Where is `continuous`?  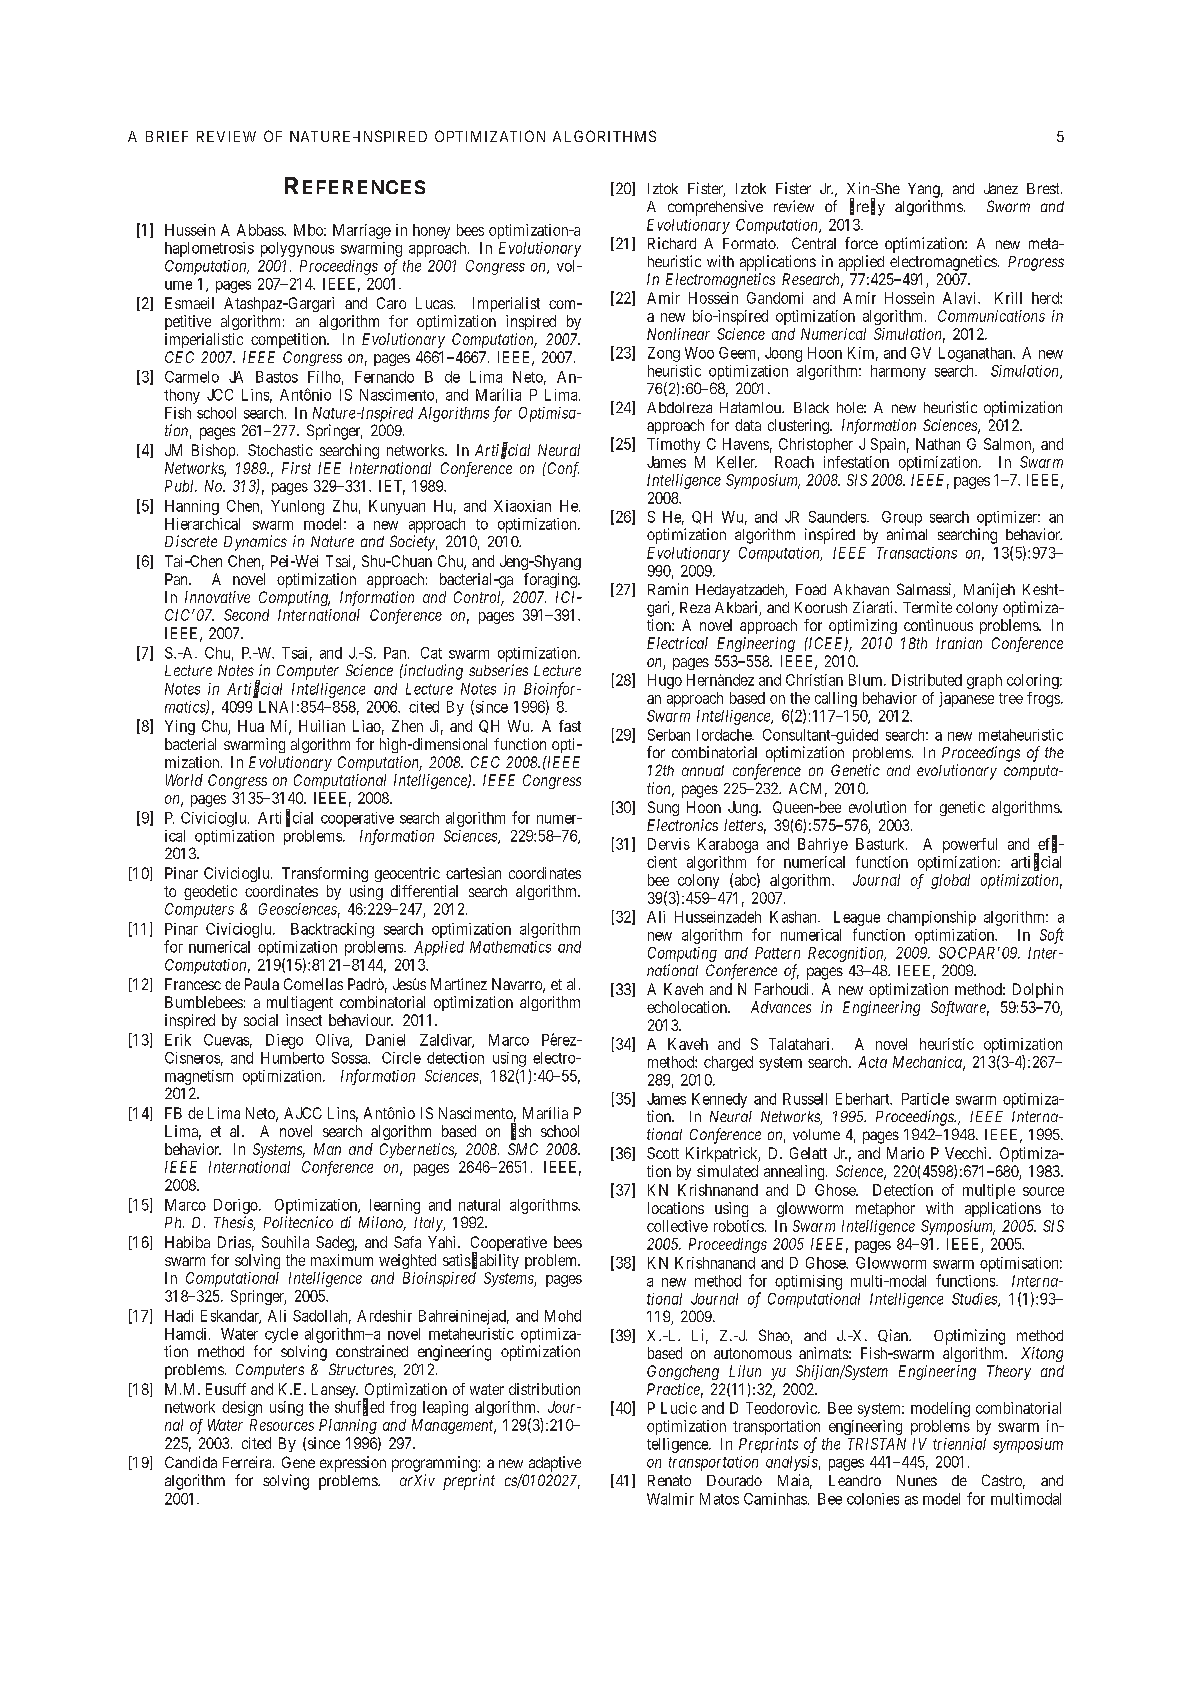 continuous is located at coordinates (938, 625).
